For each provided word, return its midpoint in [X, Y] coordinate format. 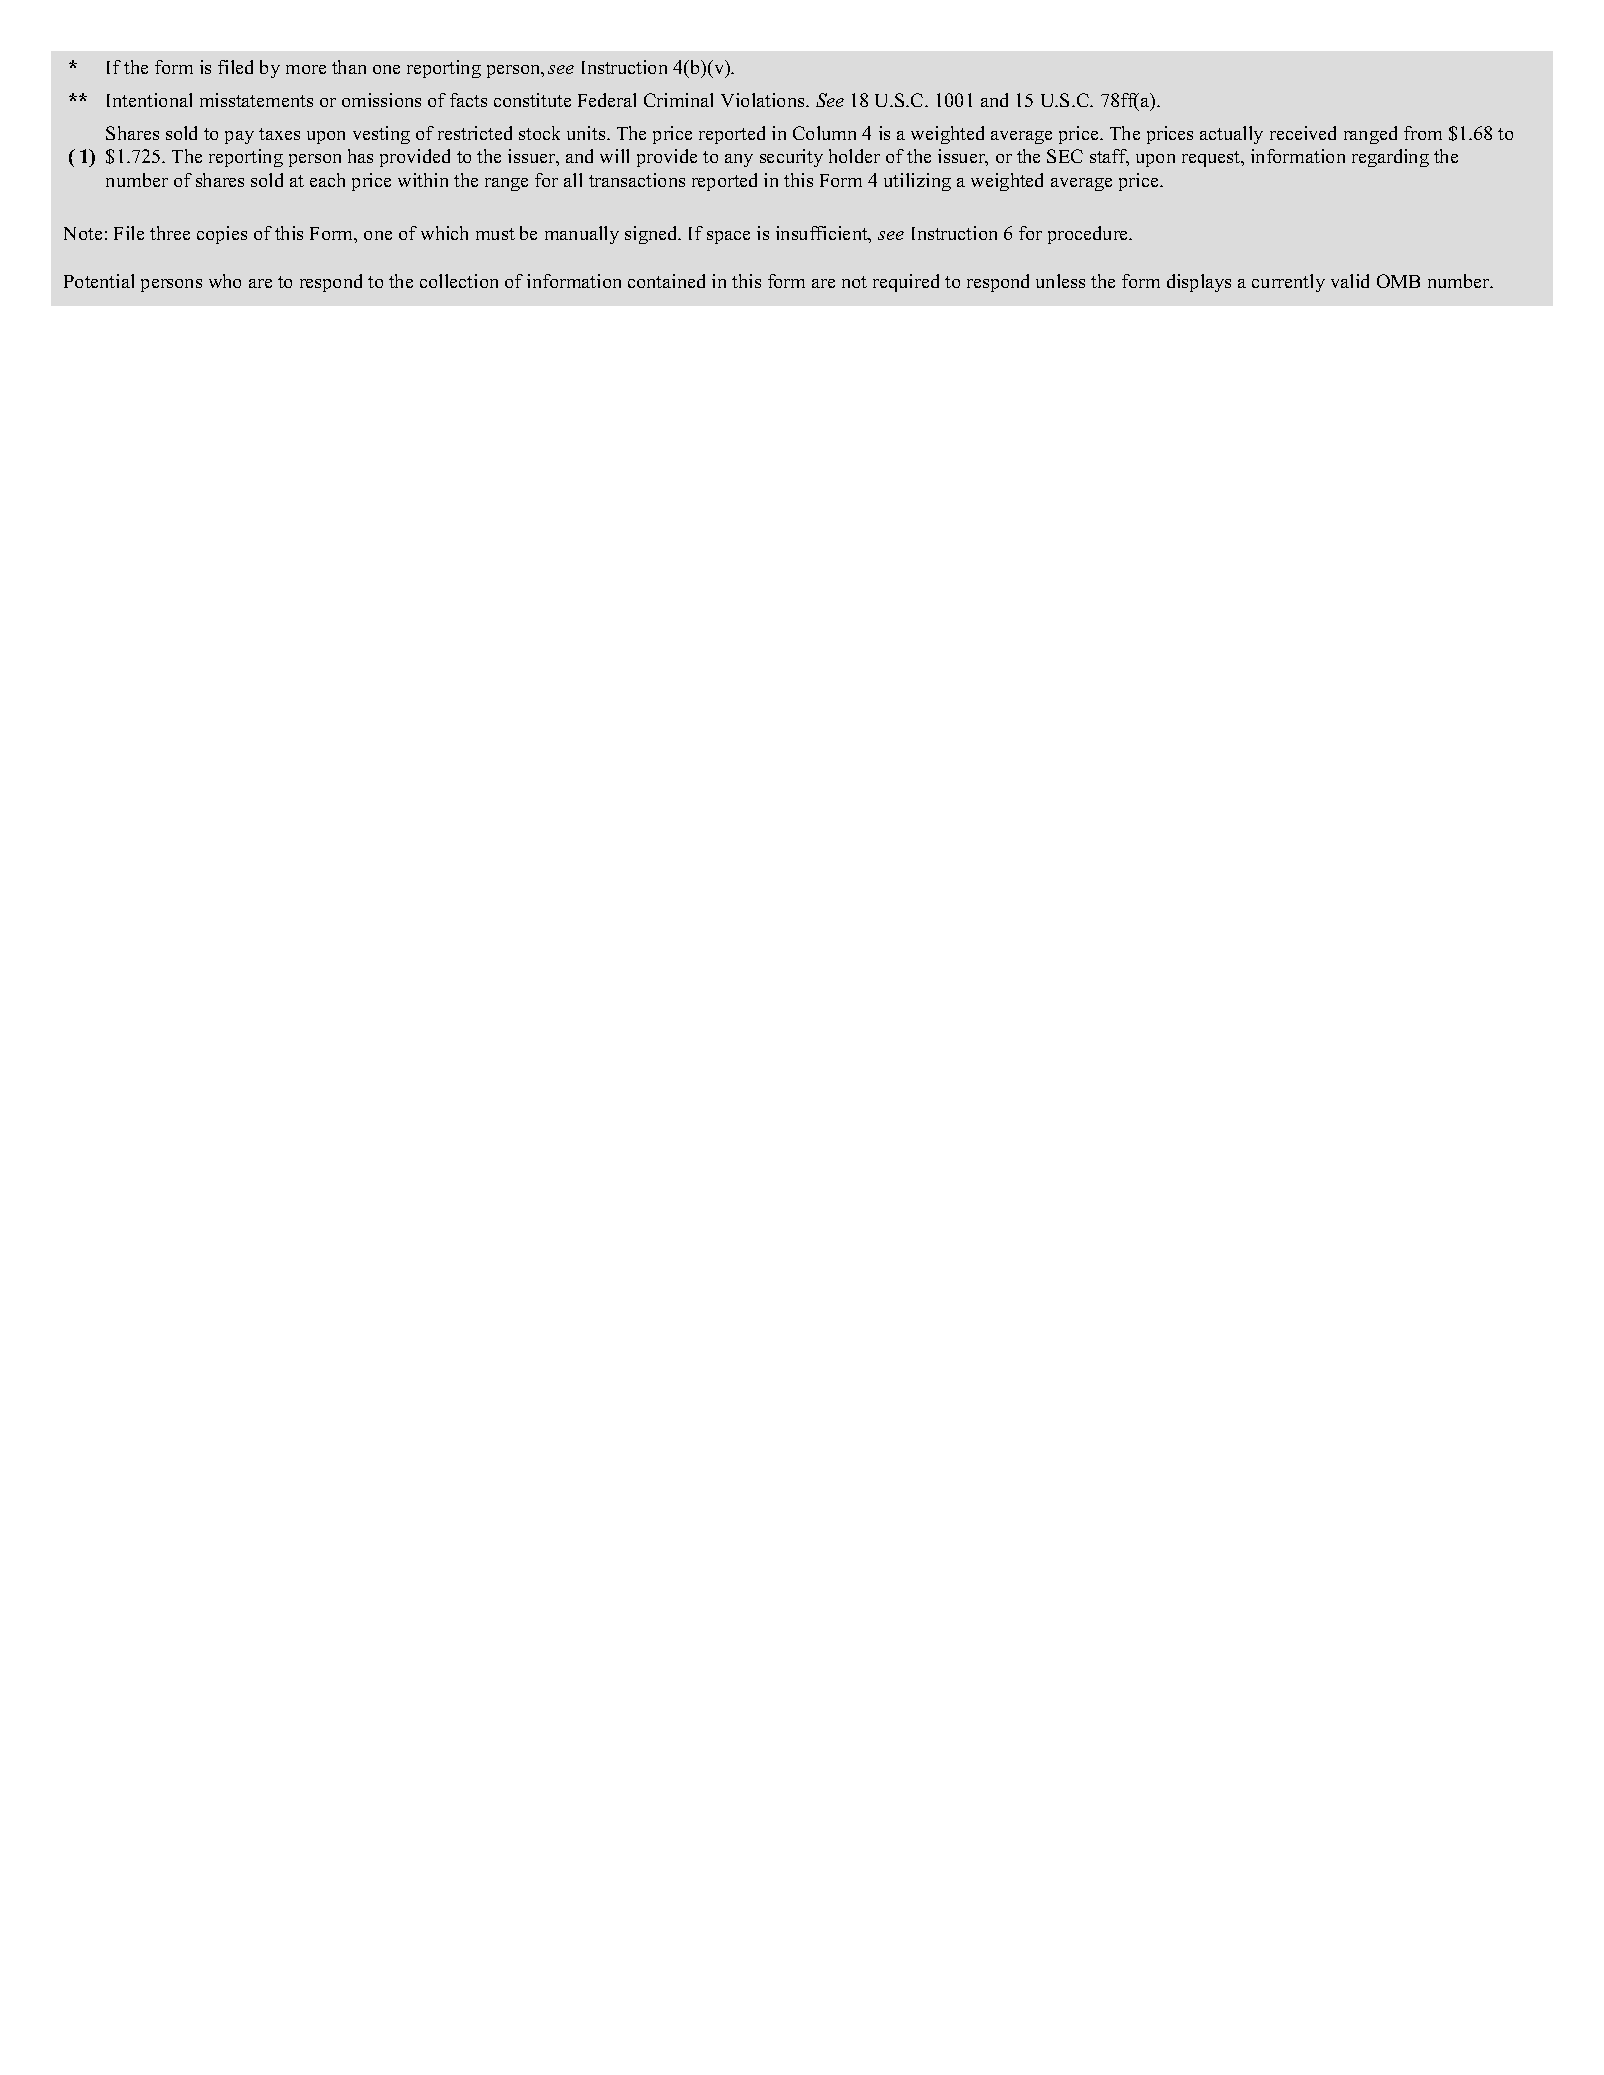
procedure [1089, 235]
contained [666, 281]
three [170, 233]
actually [1231, 135]
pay [239, 137]
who [225, 281]
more [306, 69]
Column [824, 133]
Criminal [678, 100]
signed [652, 235]
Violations [764, 100]
